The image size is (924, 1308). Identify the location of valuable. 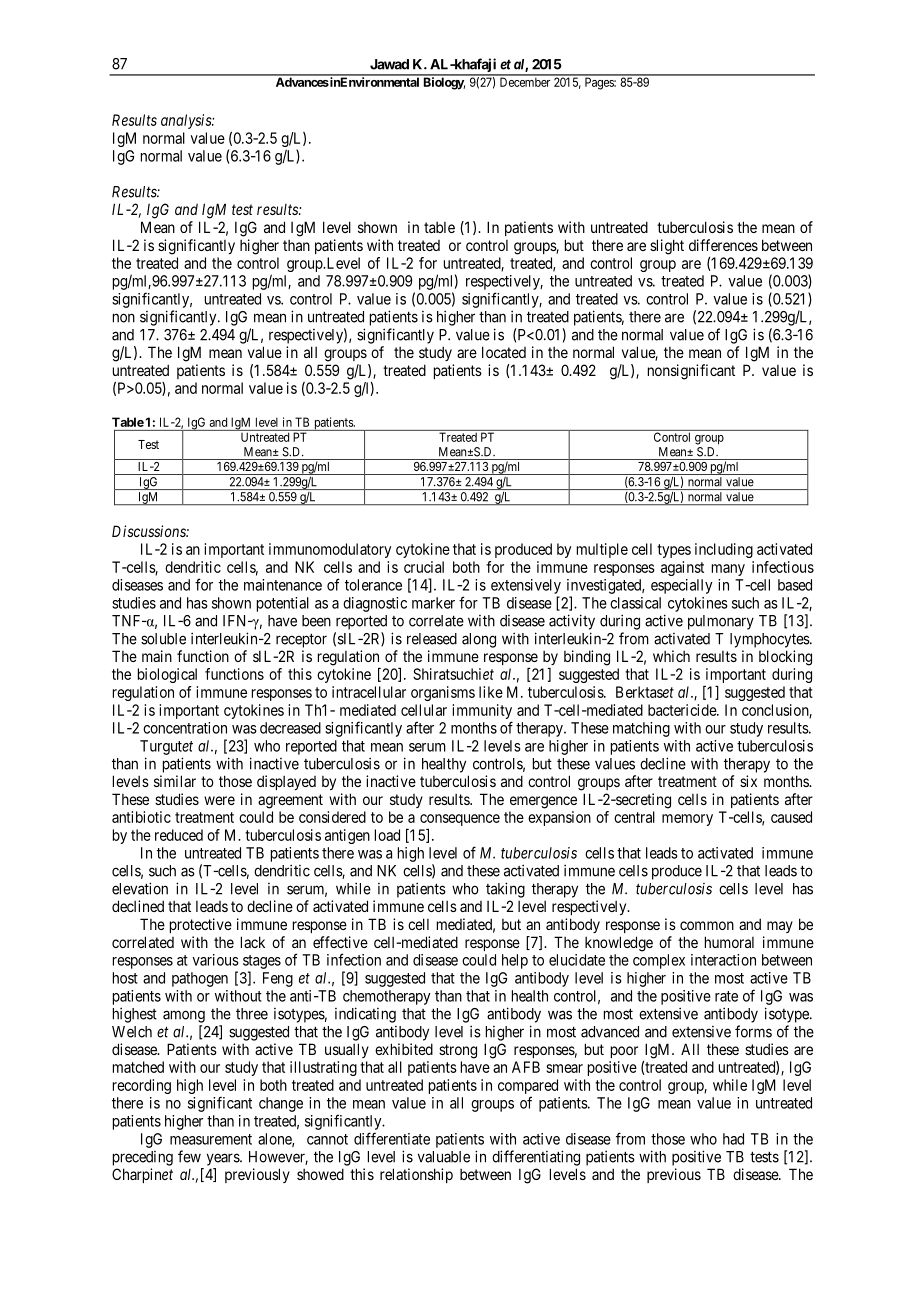
(444, 1157).
